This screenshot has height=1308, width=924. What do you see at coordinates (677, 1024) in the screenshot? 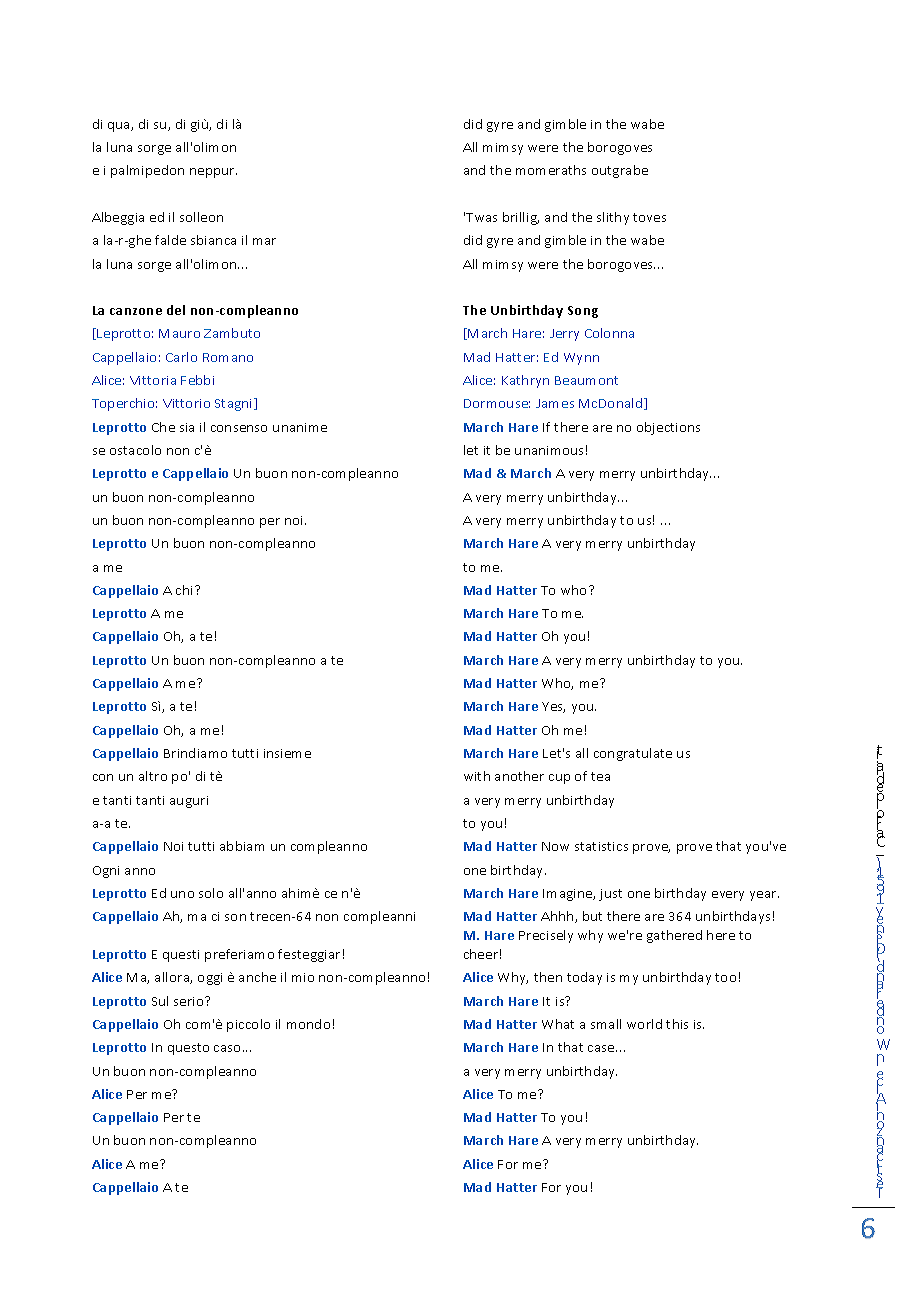
I see `this` at bounding box center [677, 1024].
